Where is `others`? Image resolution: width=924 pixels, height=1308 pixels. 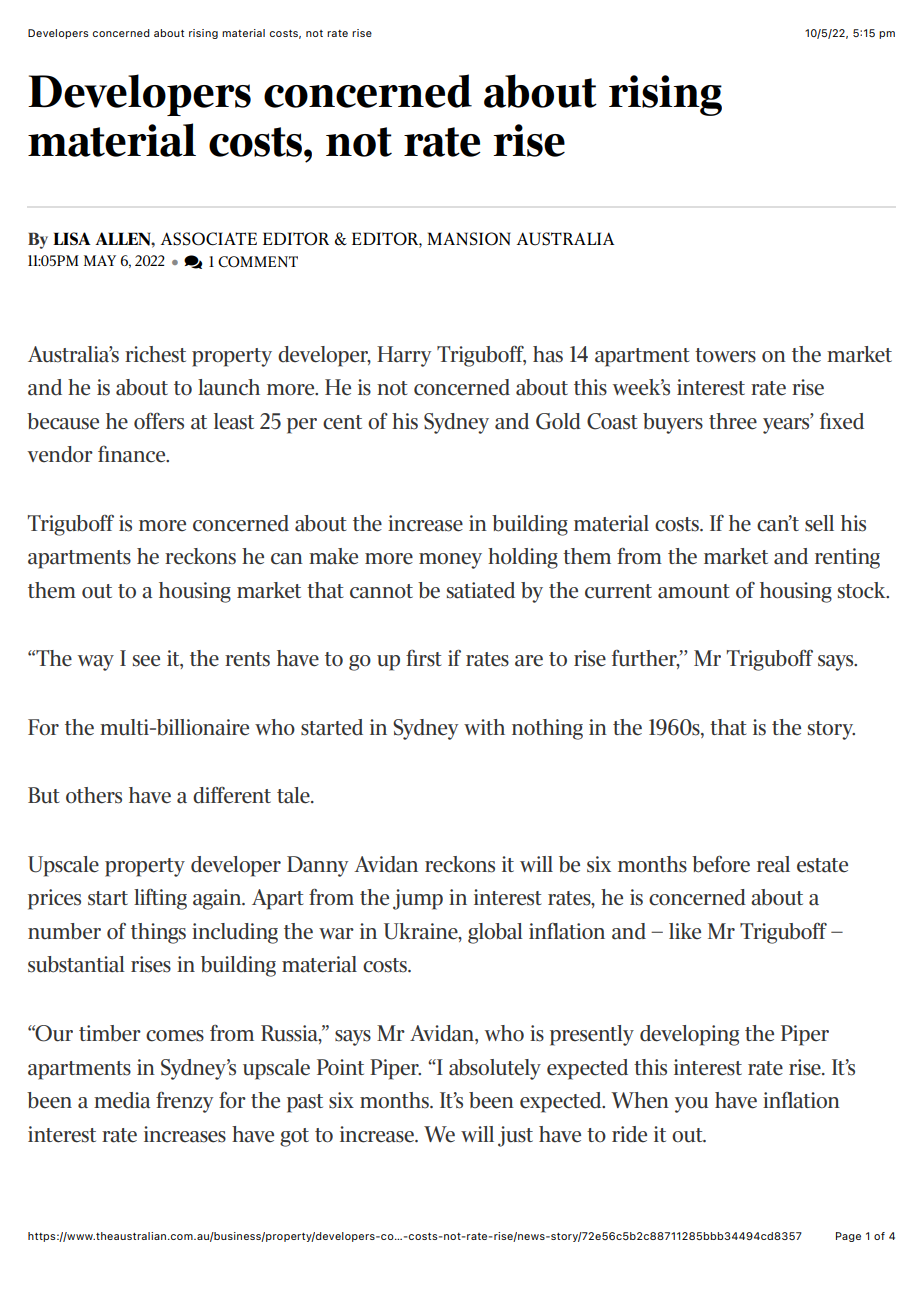
others is located at coordinates (94, 795).
